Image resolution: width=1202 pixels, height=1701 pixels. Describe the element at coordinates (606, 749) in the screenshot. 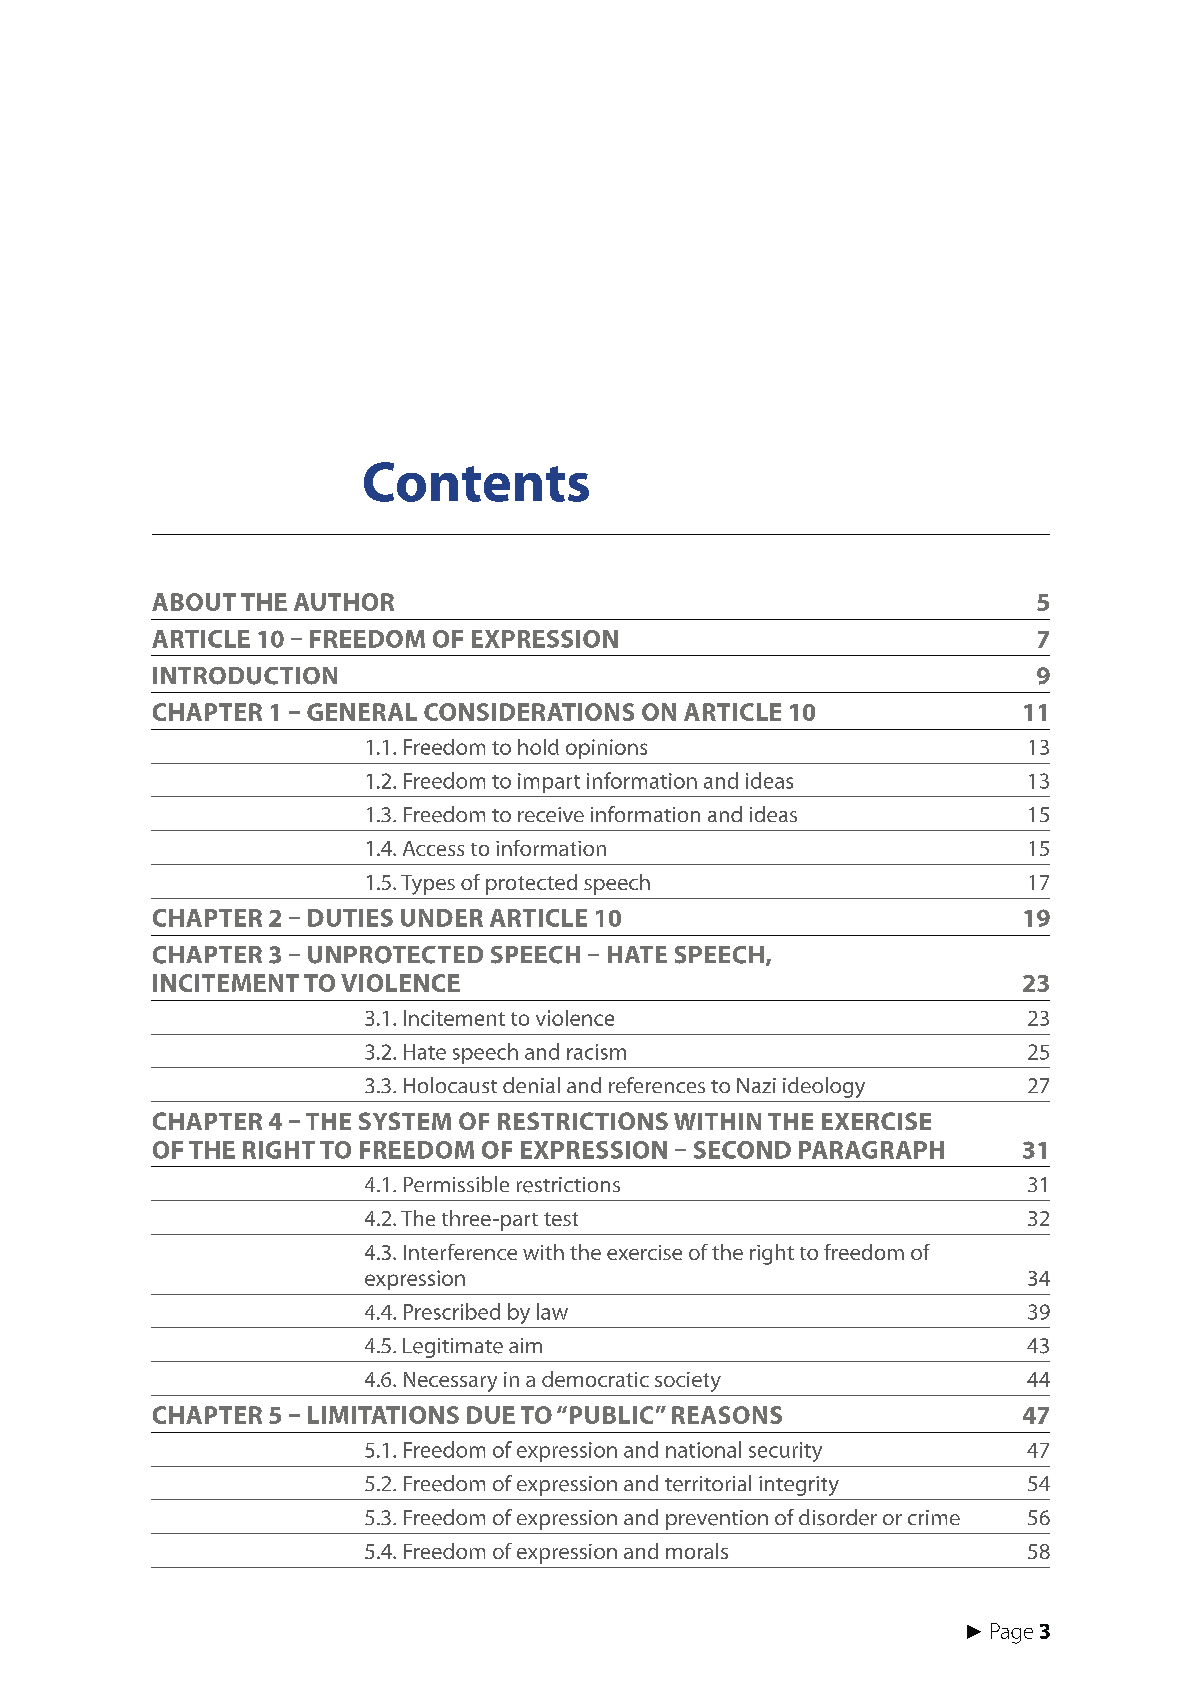

I see `opinions` at that location.
